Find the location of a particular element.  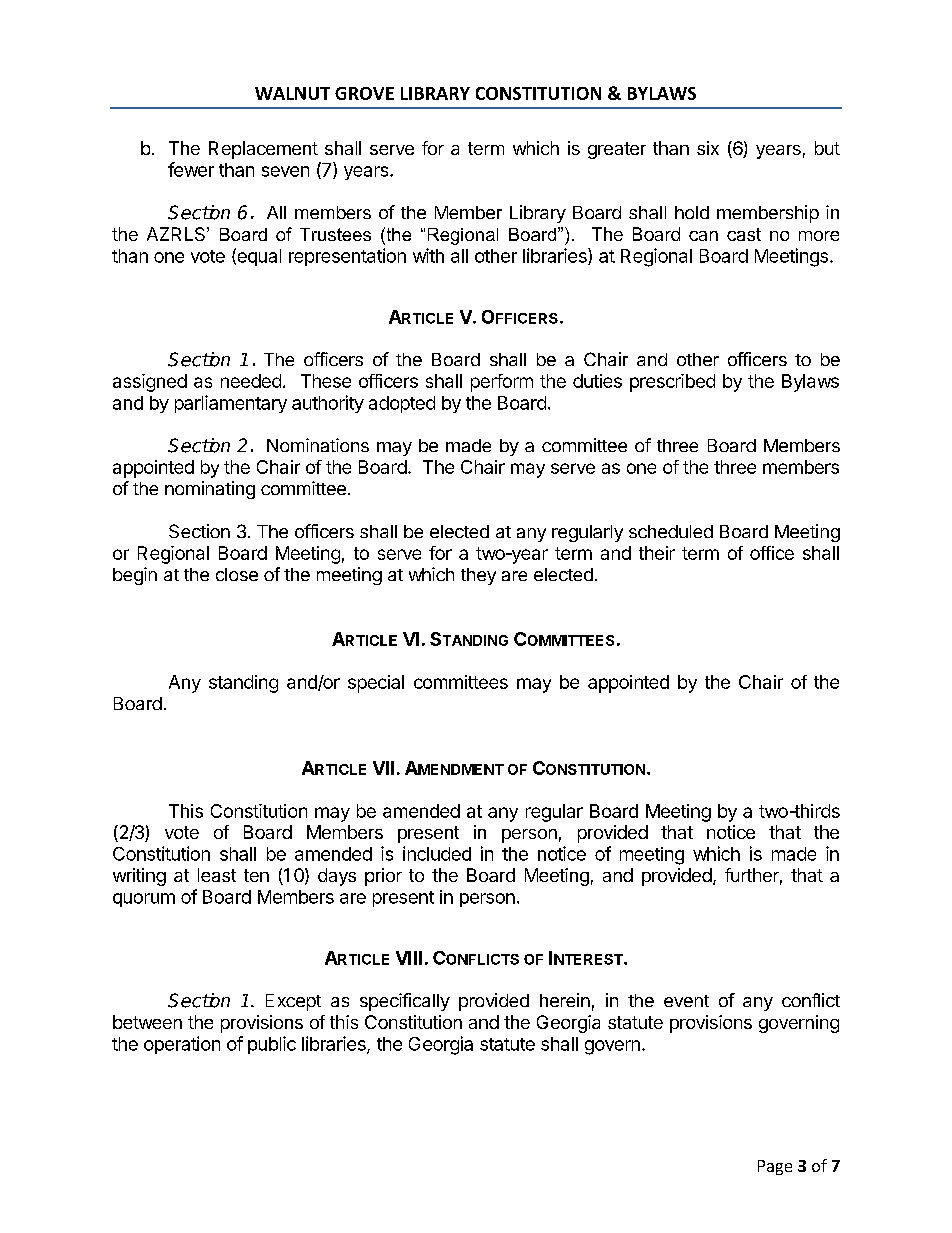

Page is located at coordinates (775, 1167).
